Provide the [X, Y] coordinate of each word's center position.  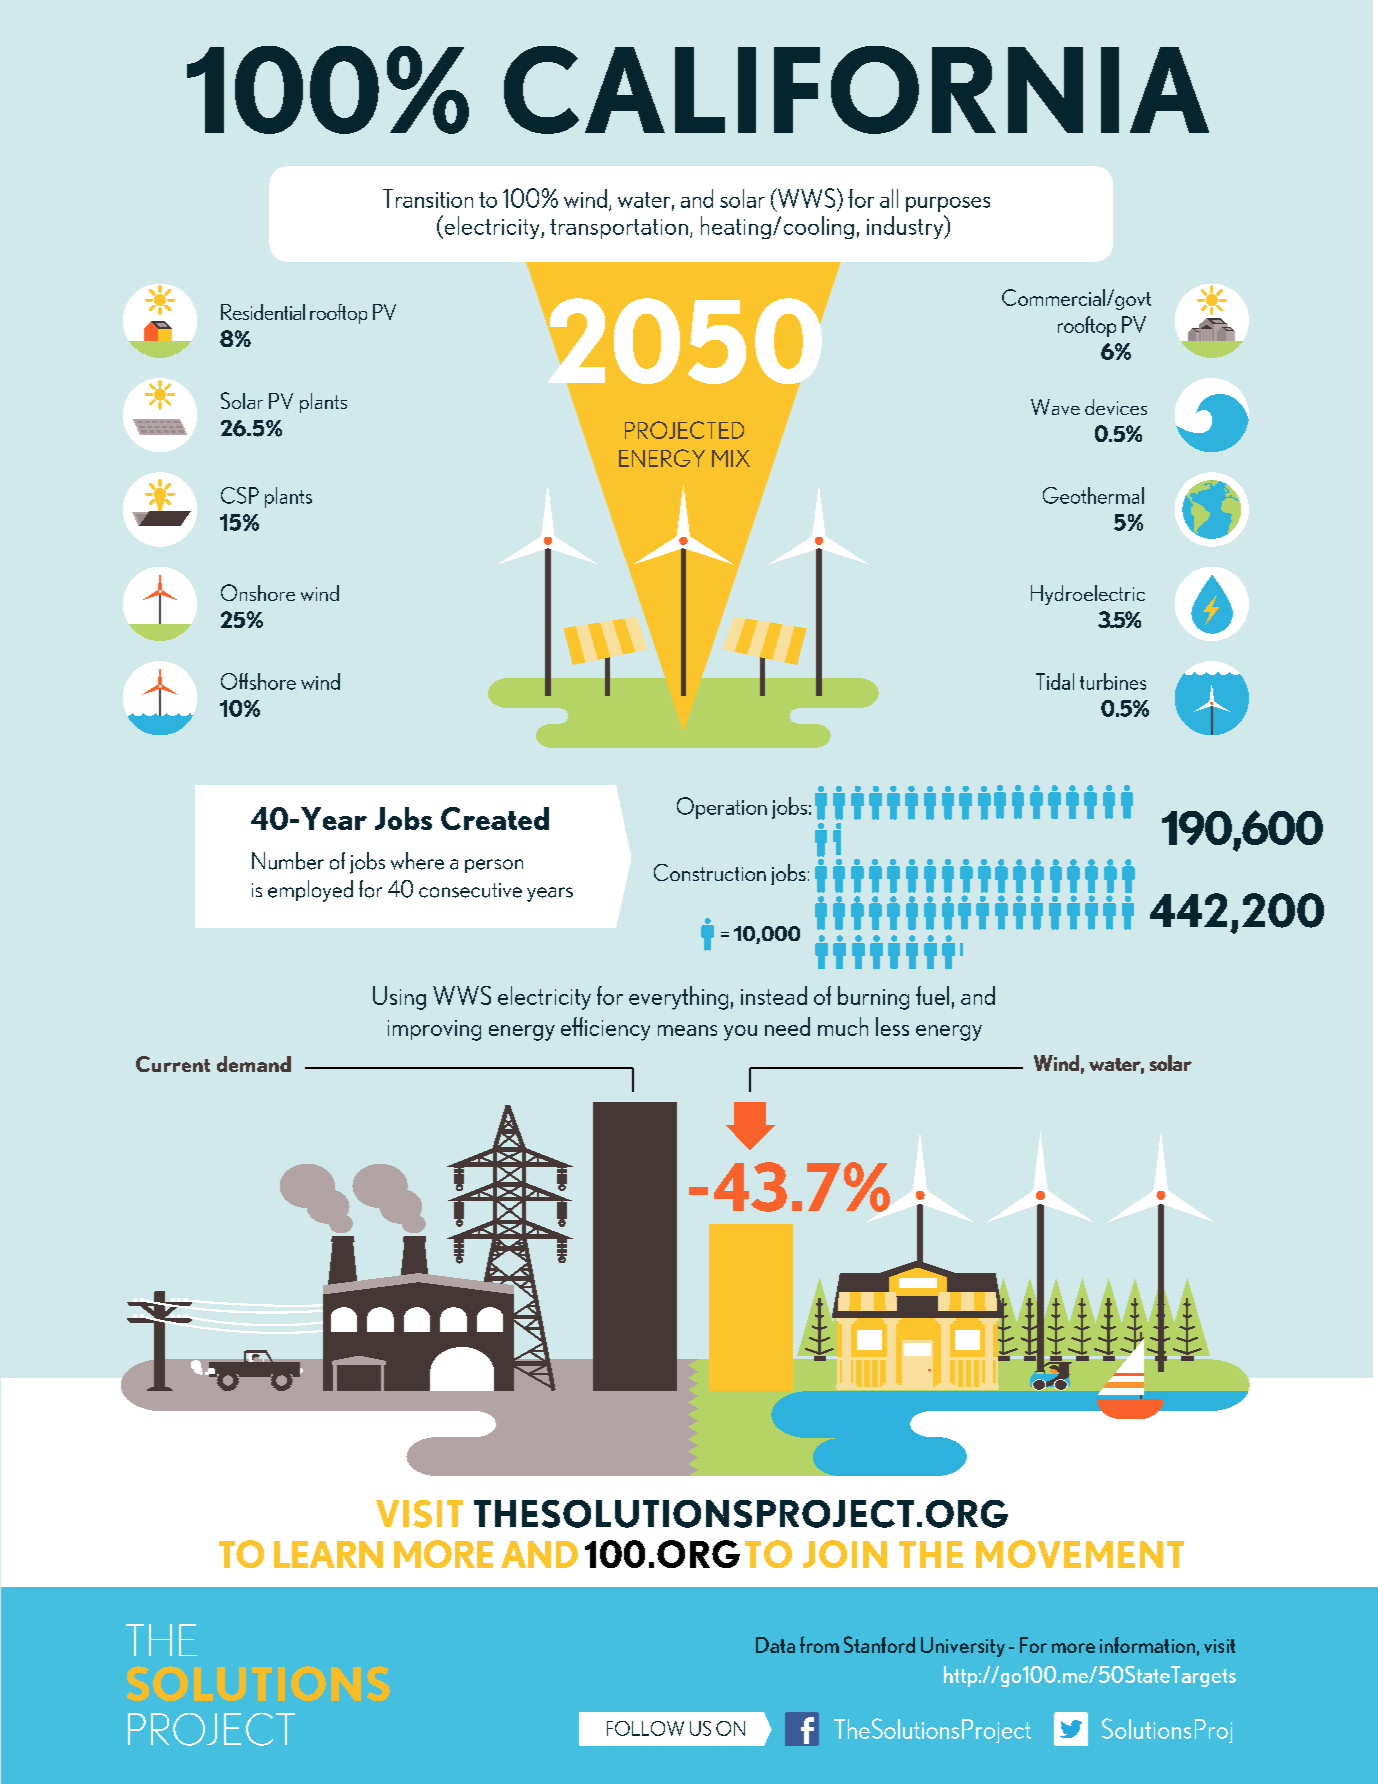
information [1147, 1645]
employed [310, 891]
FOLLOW [645, 1728]
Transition [428, 198]
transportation [619, 229]
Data [775, 1645]
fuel [932, 995]
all [889, 198]
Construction [710, 872]
